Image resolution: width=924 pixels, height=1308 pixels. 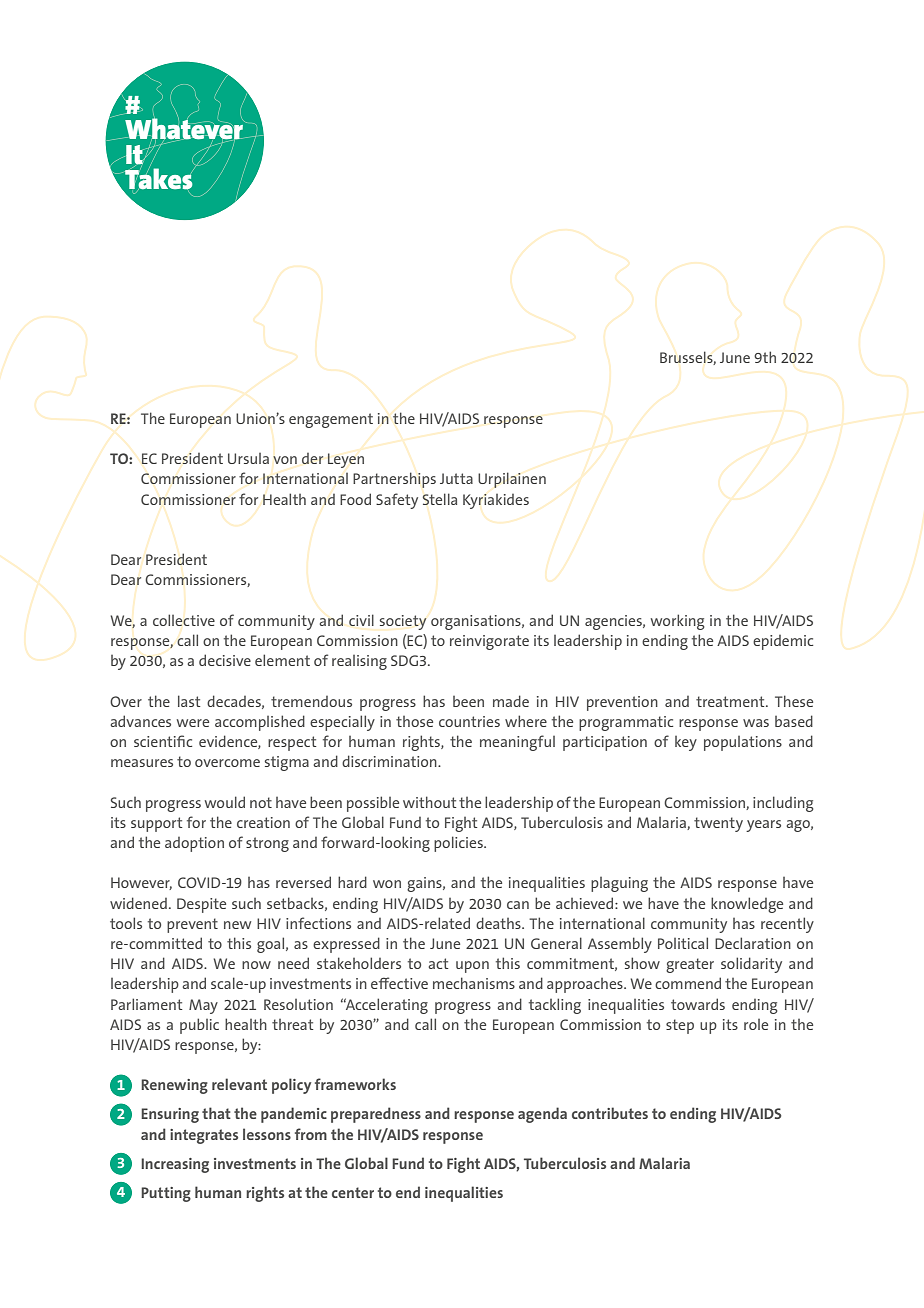 What do you see at coordinates (159, 178) in the image?
I see `Takes` at bounding box center [159, 178].
